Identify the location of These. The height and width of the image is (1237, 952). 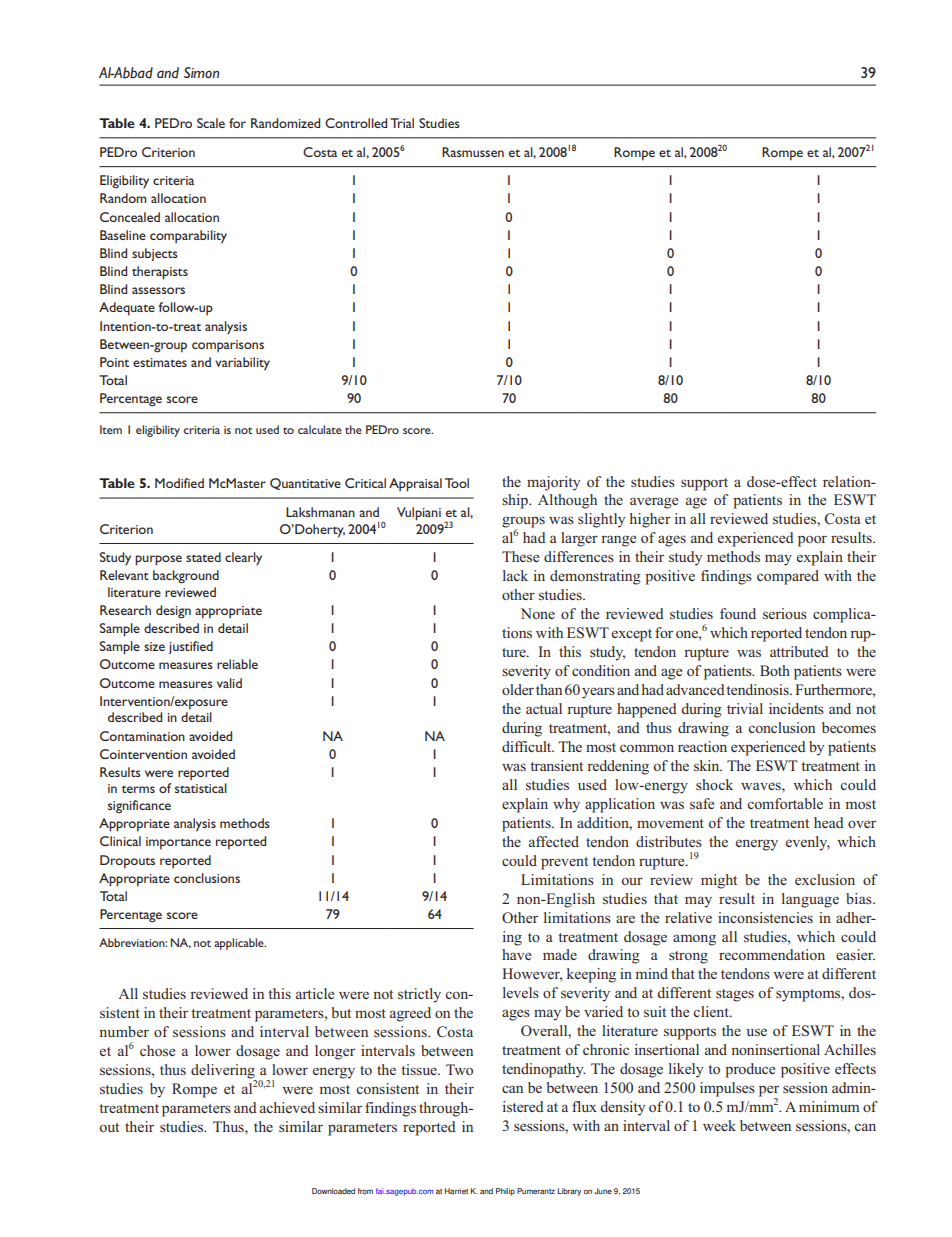
(520, 556).
